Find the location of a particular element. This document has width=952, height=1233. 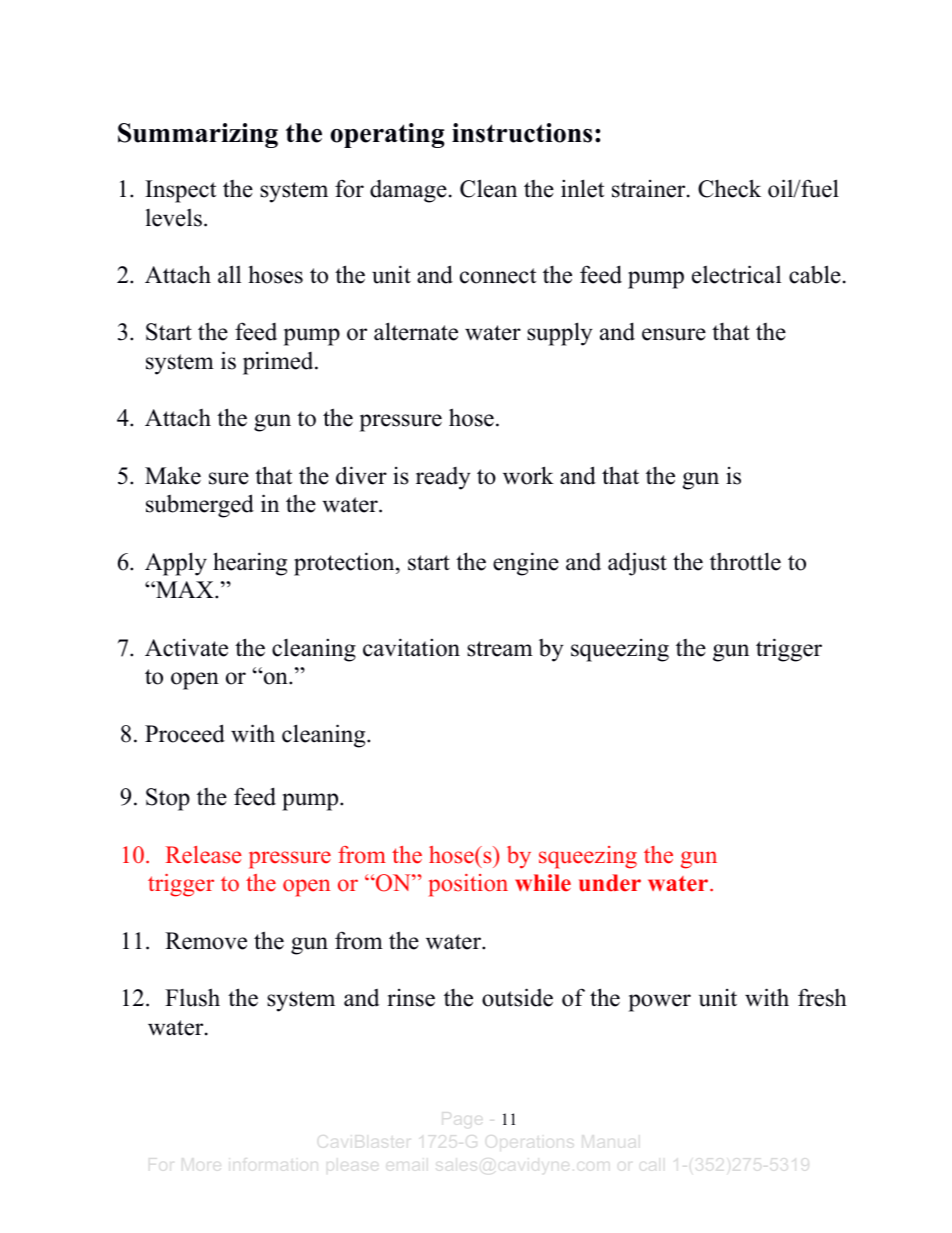

Proceed is located at coordinates (185, 733).
